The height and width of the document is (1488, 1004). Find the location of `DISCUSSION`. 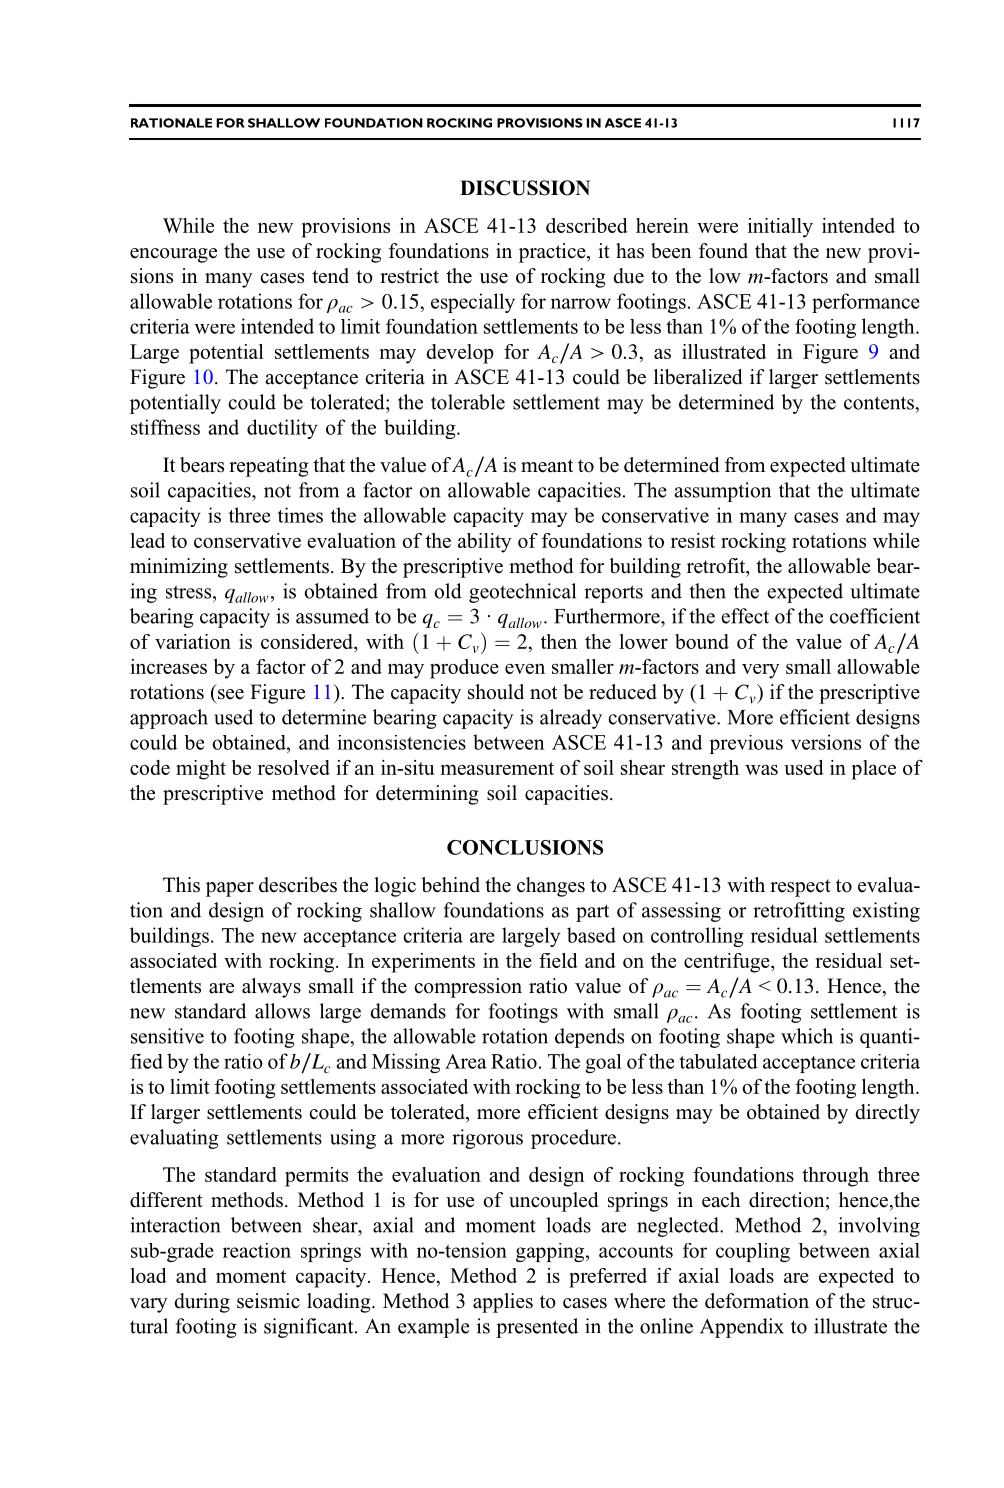

DISCUSSION is located at coordinates (525, 188).
